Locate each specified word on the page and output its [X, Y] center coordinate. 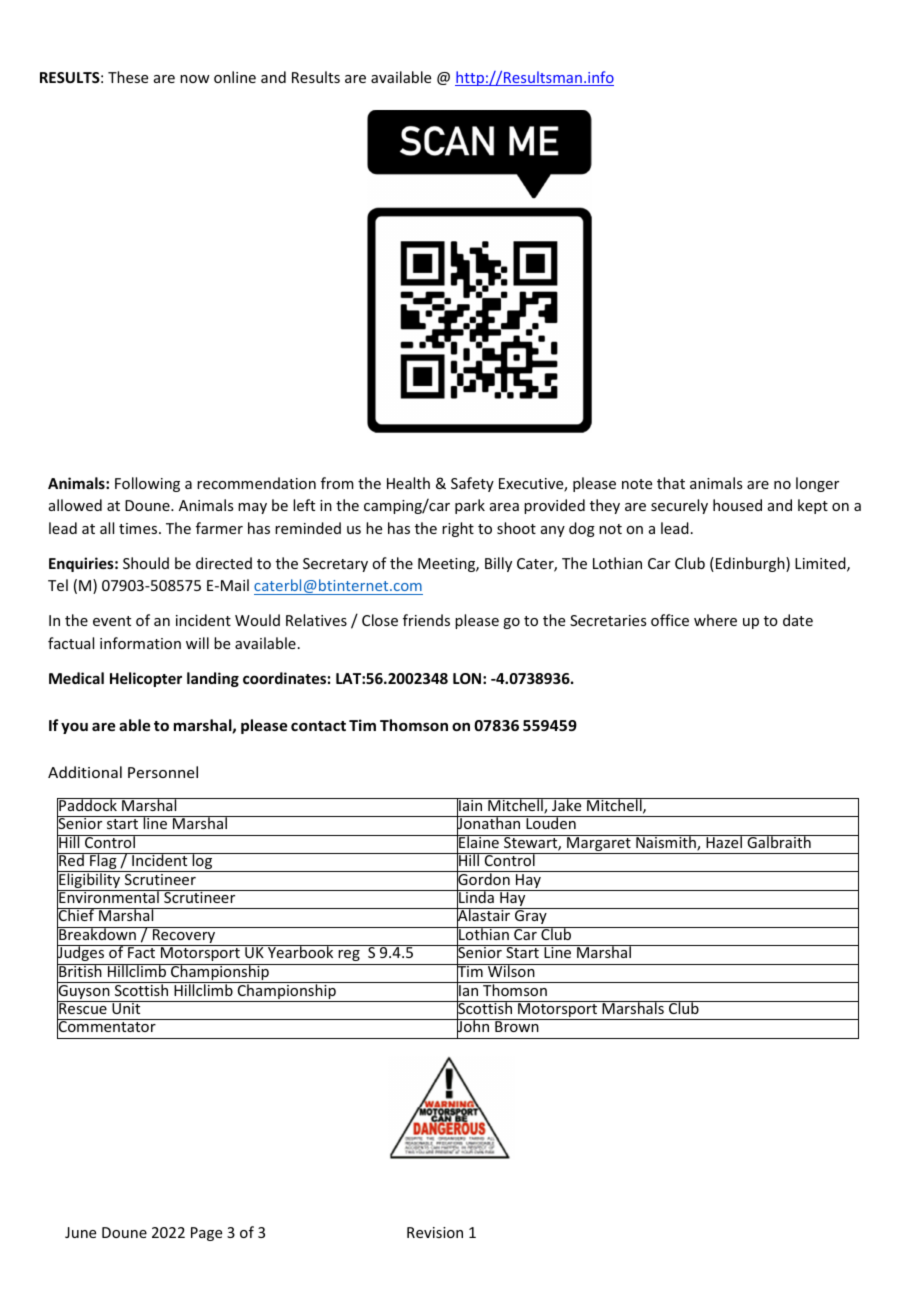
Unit [126, 1007]
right [458, 529]
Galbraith [779, 841]
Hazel [724, 841]
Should [146, 563]
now [195, 79]
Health [408, 483]
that [671, 483]
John [473, 1027]
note [637, 484]
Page [206, 1234]
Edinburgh [751, 564]
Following [147, 484]
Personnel [163, 772]
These [128, 77]
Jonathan [489, 824]
